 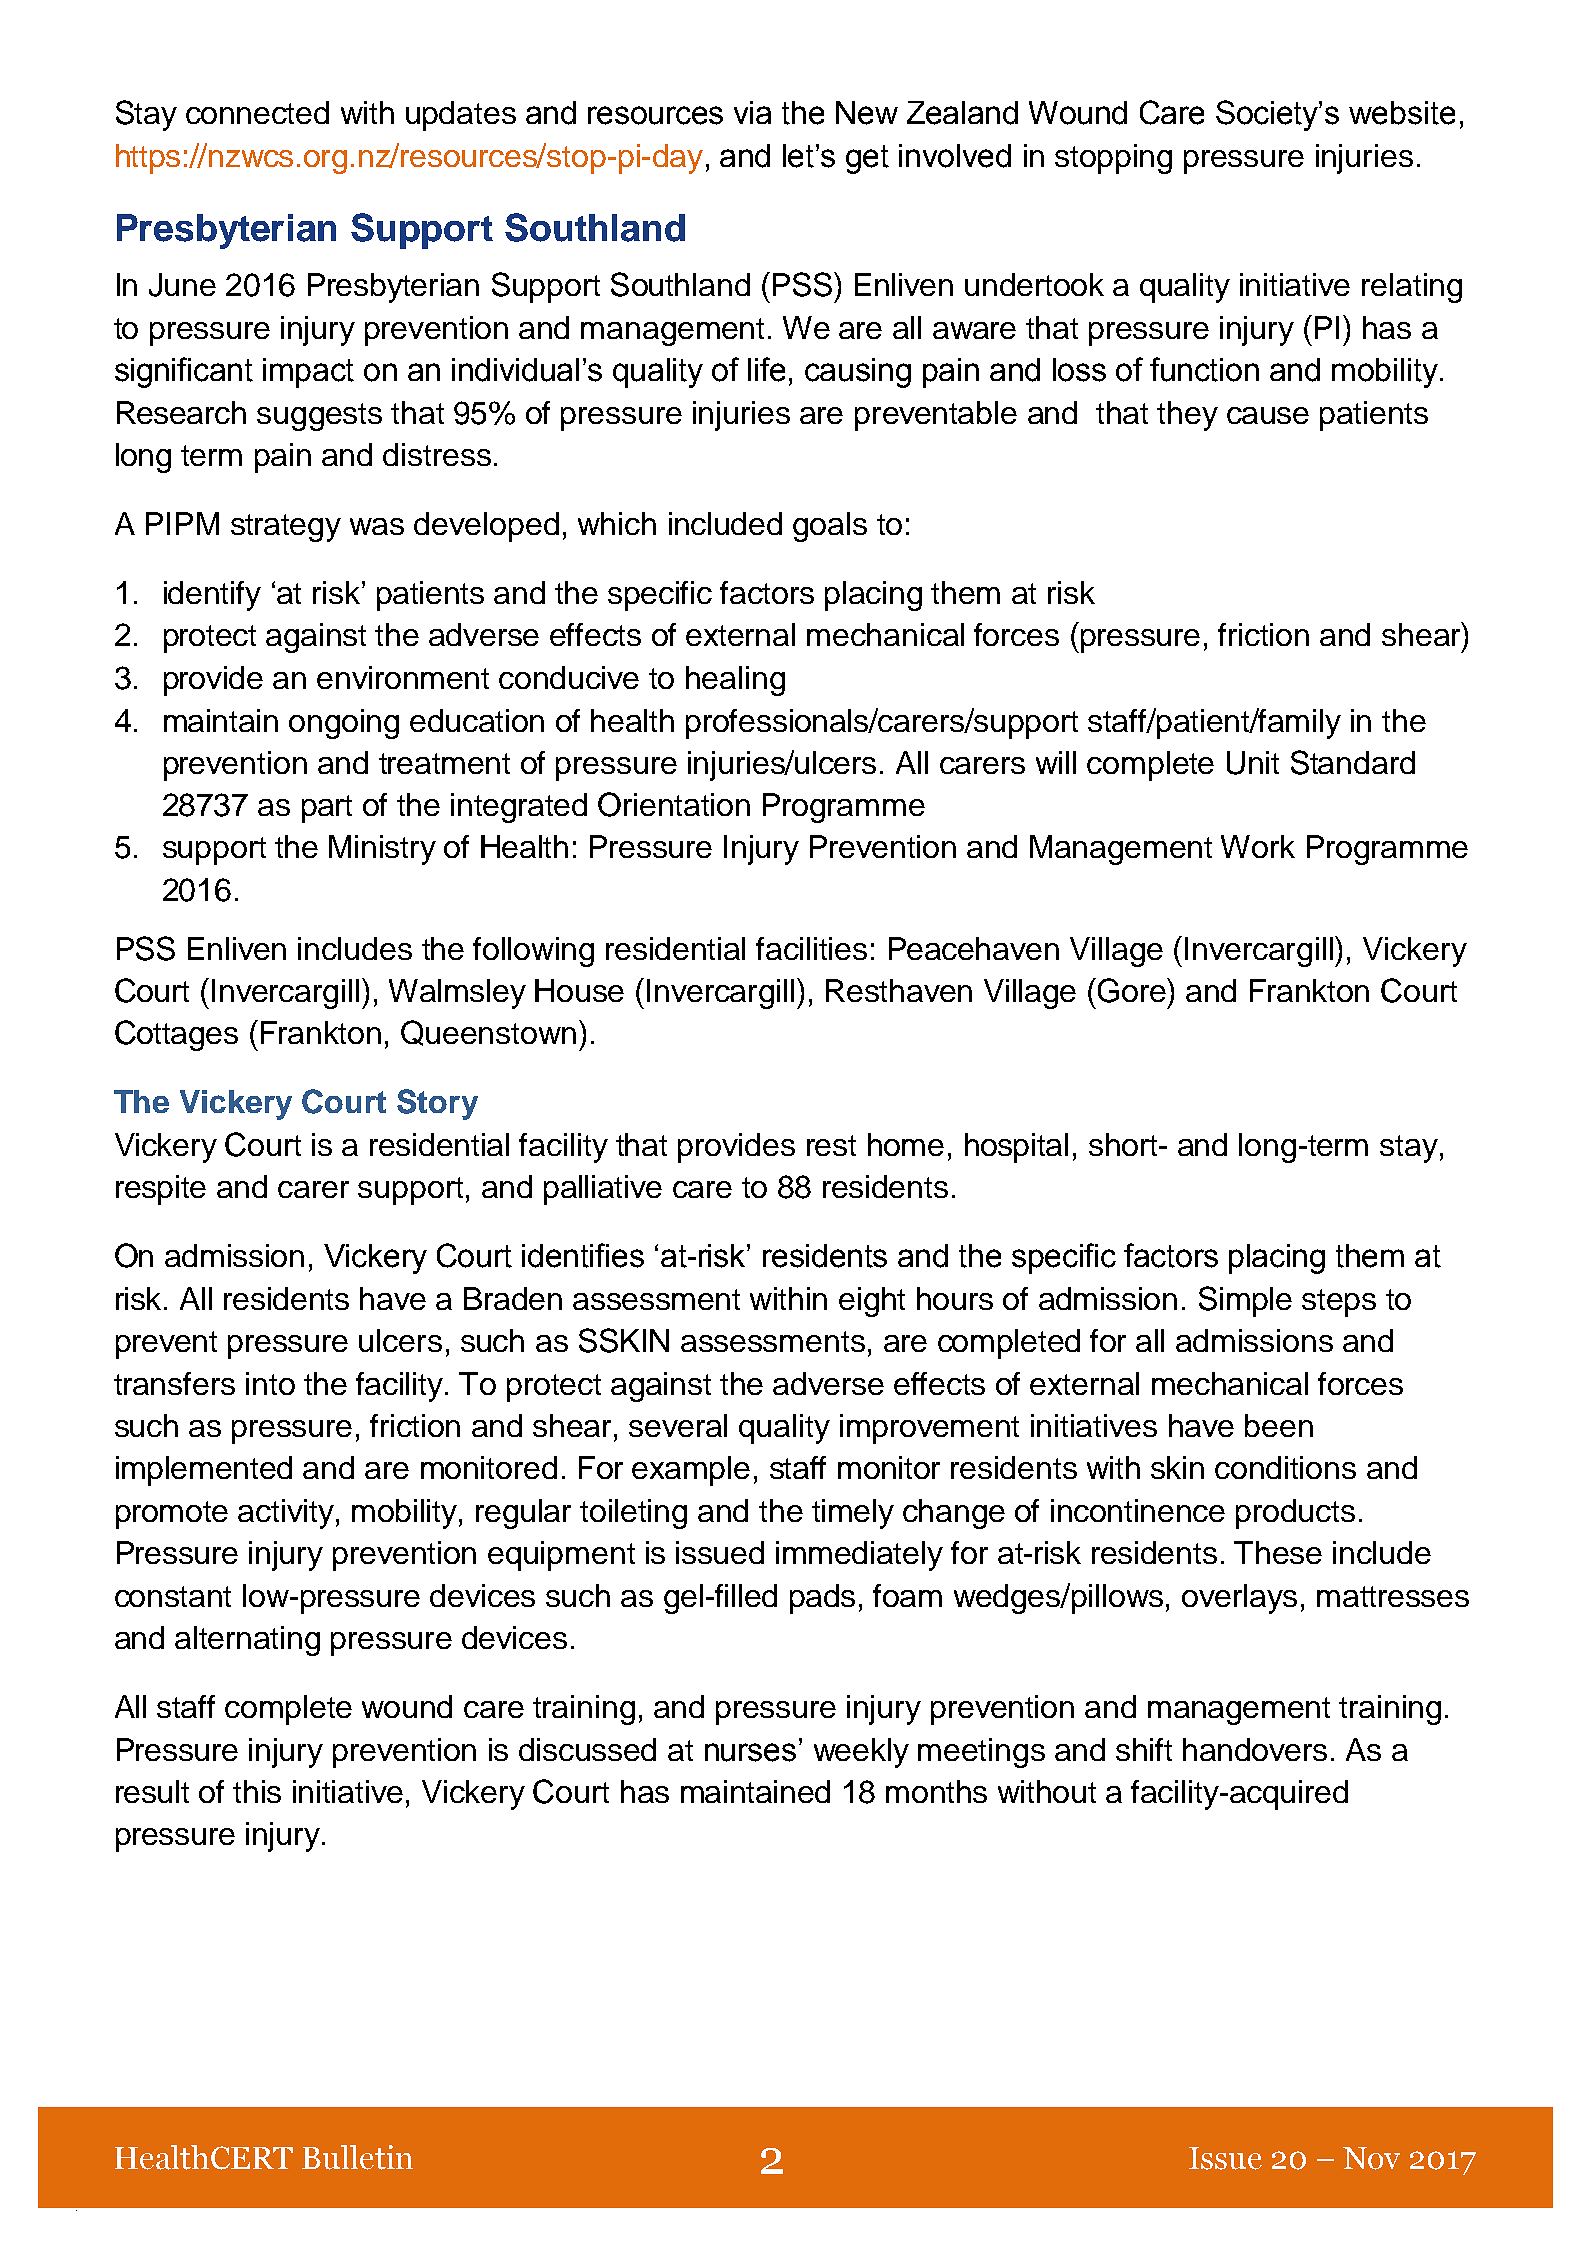 What do you see at coordinates (357, 2157) in the screenshot?
I see `Bulletin` at bounding box center [357, 2157].
